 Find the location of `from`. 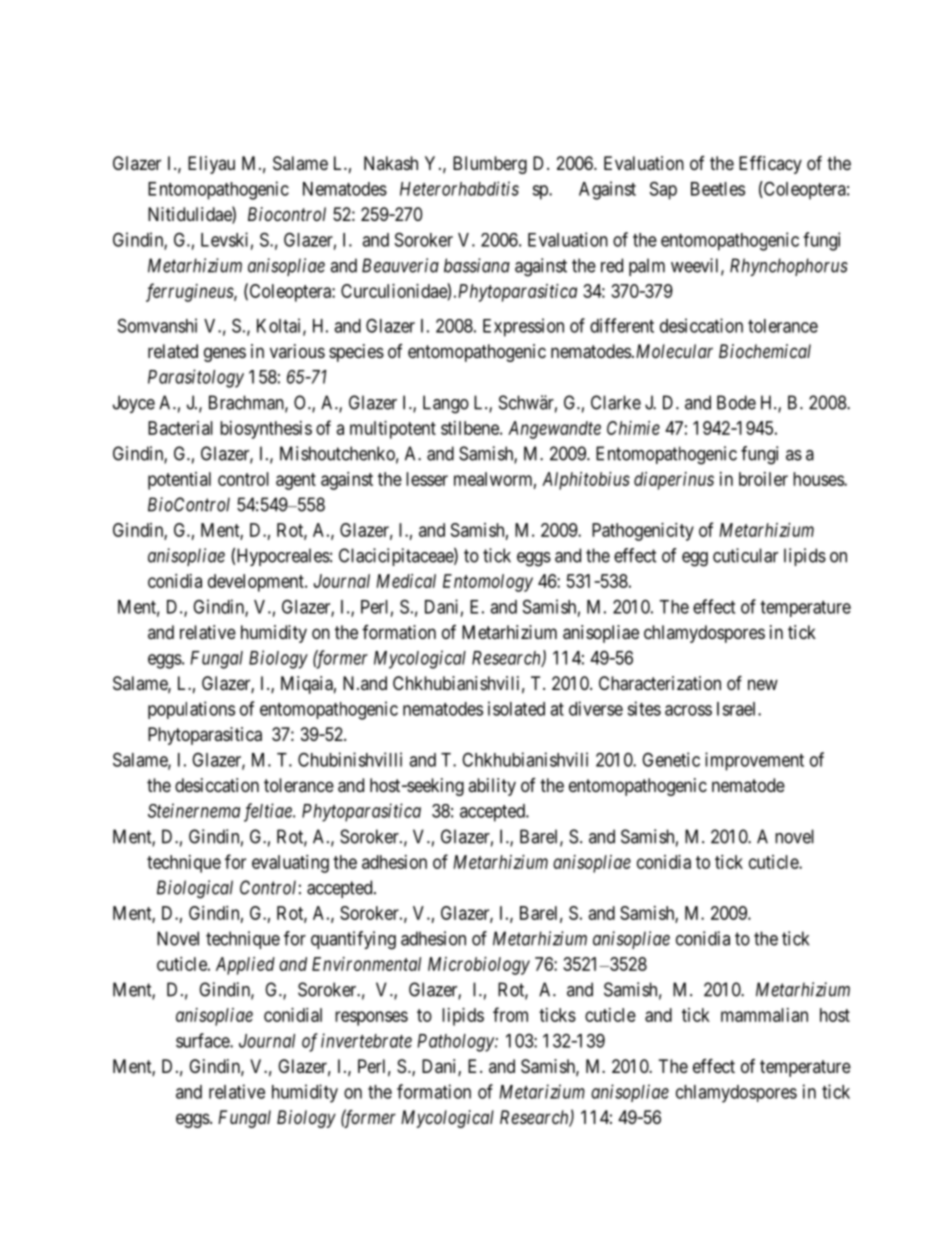

from is located at coordinates (510, 1014).
